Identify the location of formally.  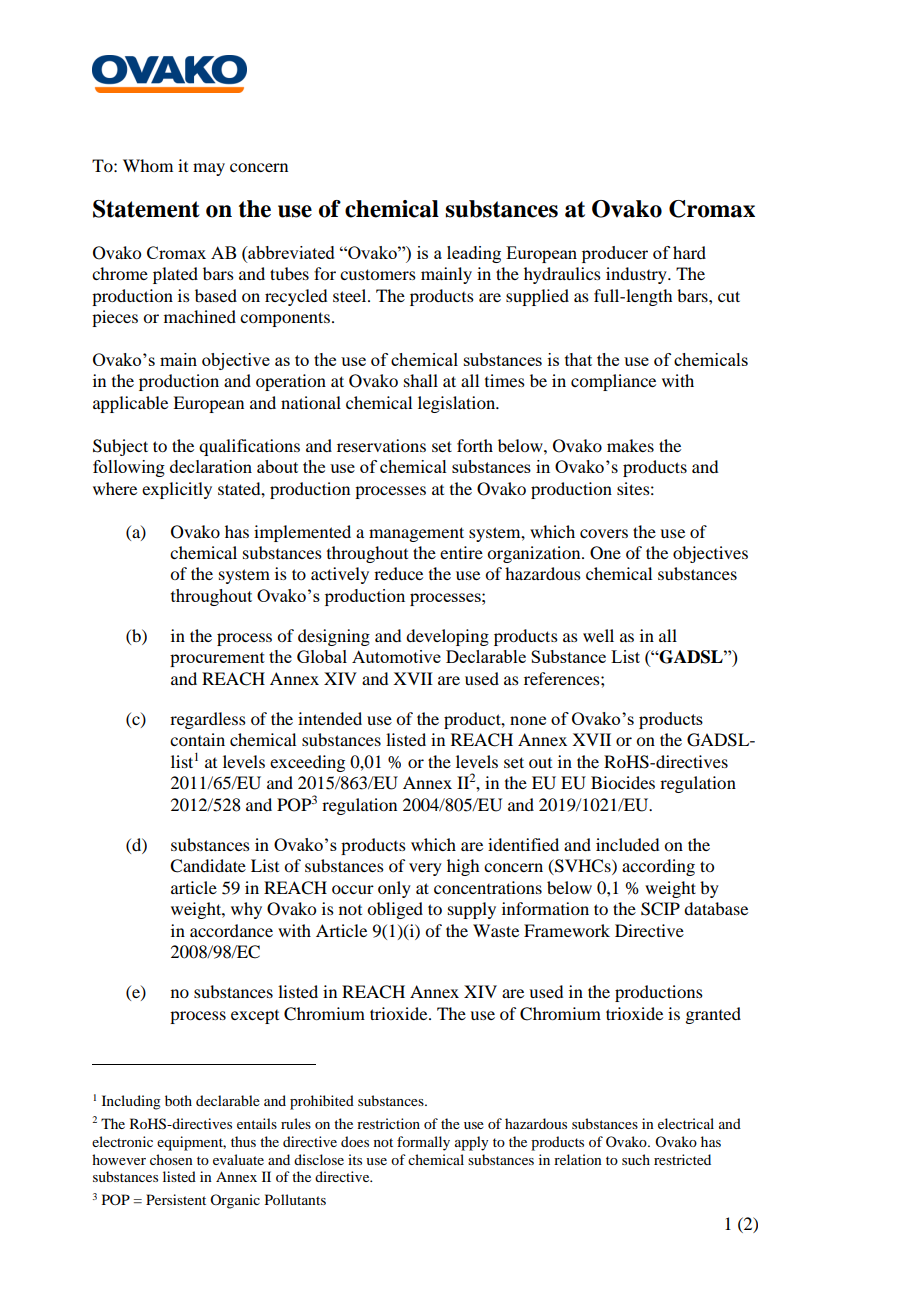
(423, 1143).
